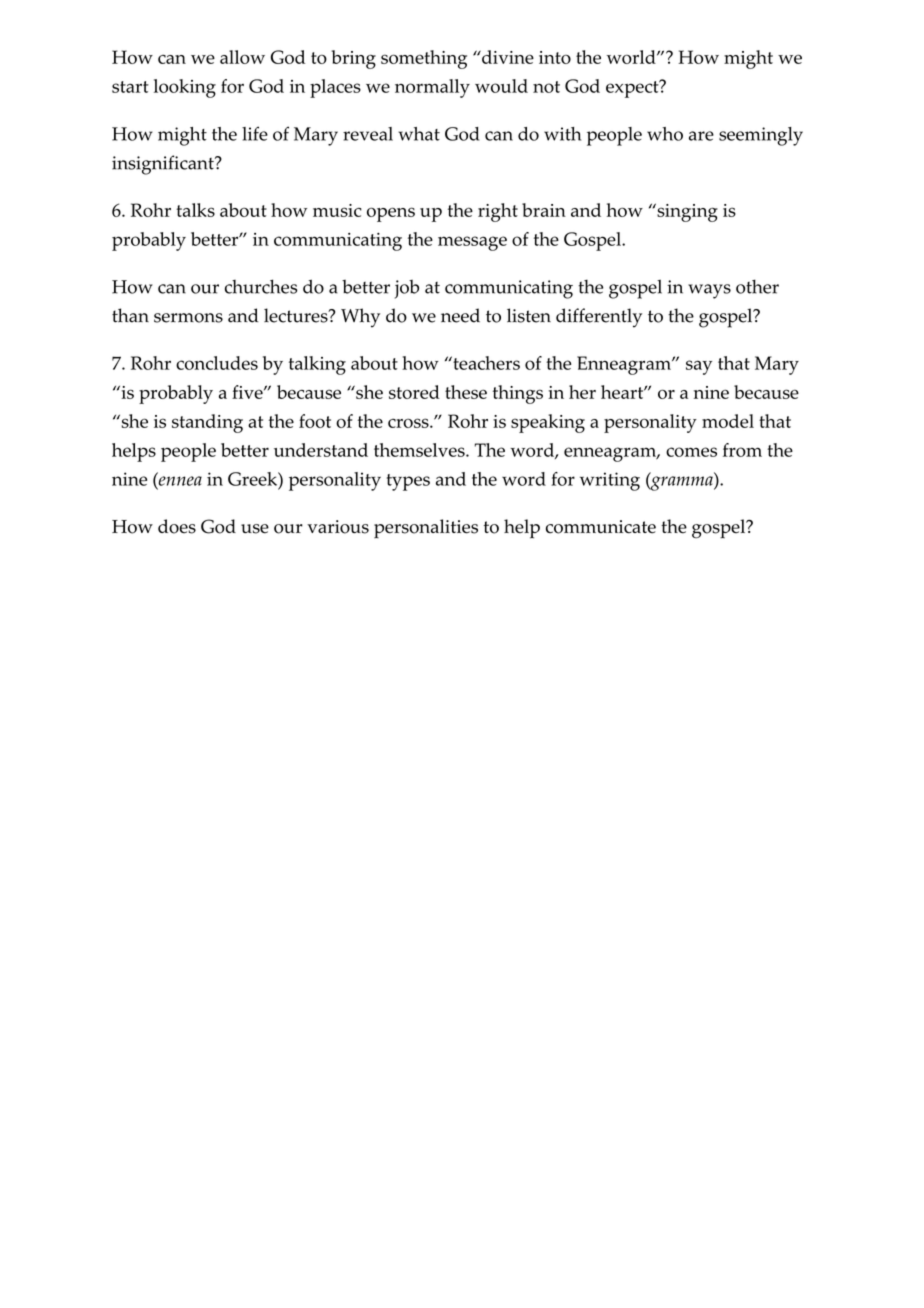 The height and width of the screenshot is (1308, 924). I want to click on talks, so click(195, 210).
